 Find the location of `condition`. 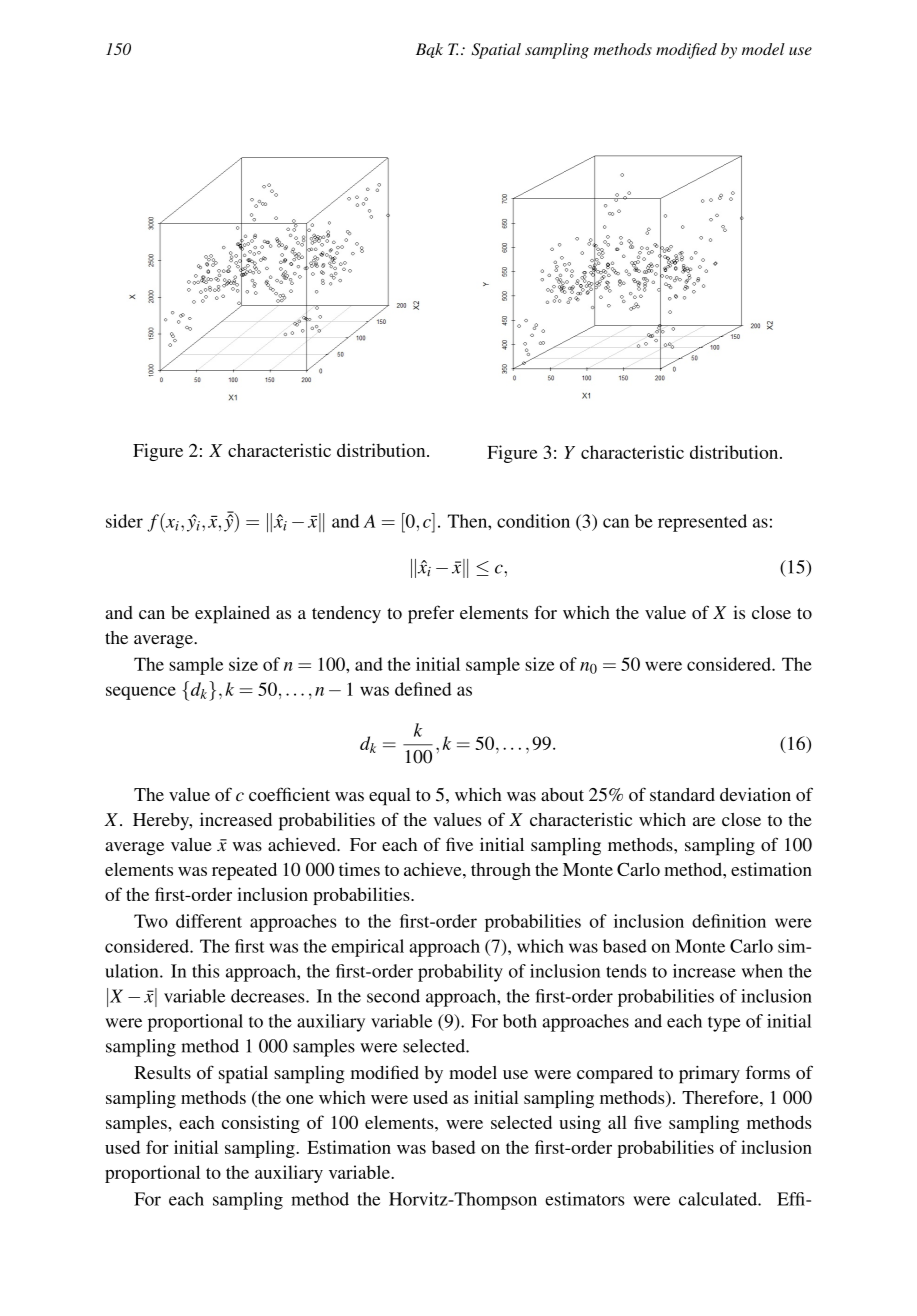

condition is located at coordinates (533, 521).
